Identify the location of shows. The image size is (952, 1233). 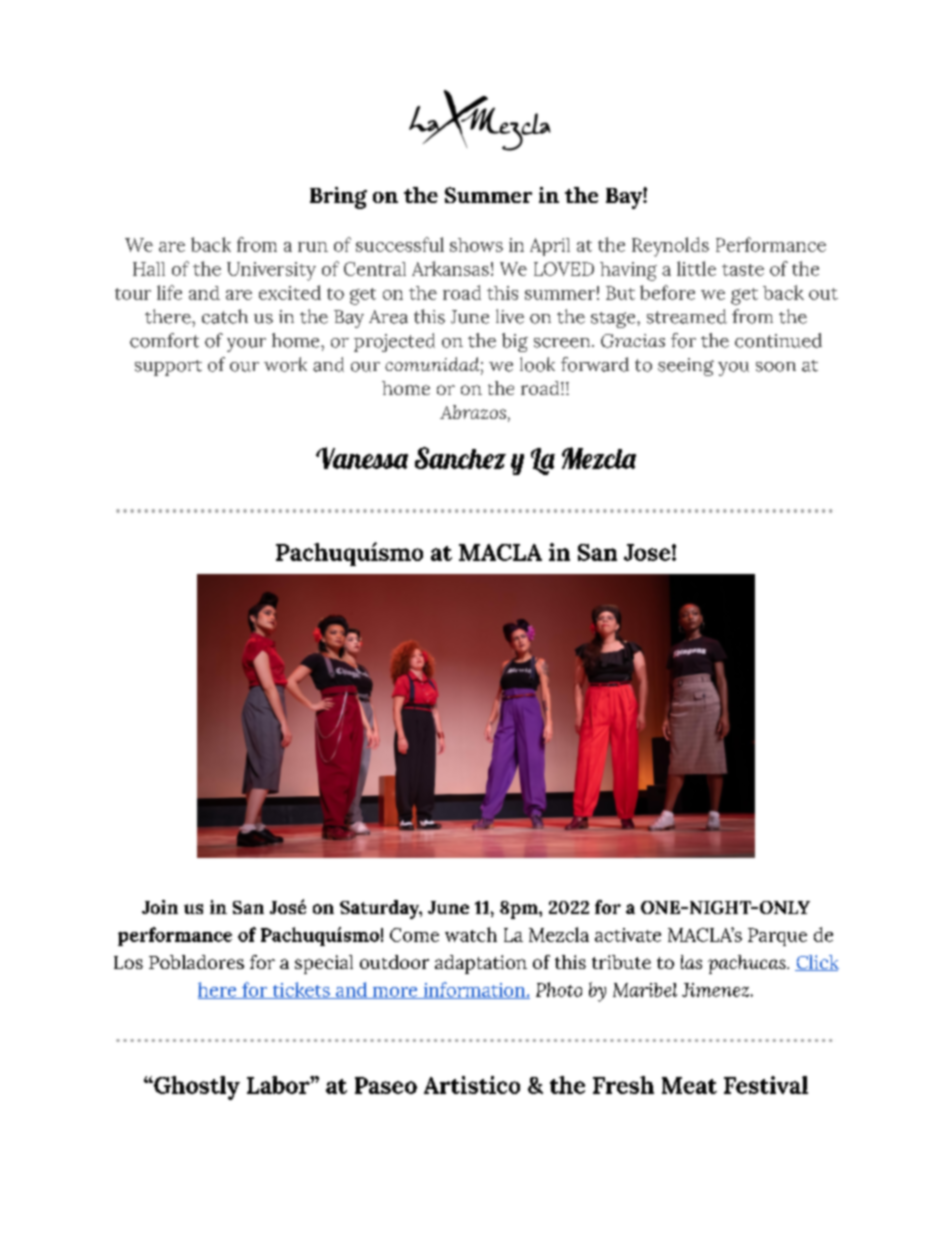
(476, 245).
